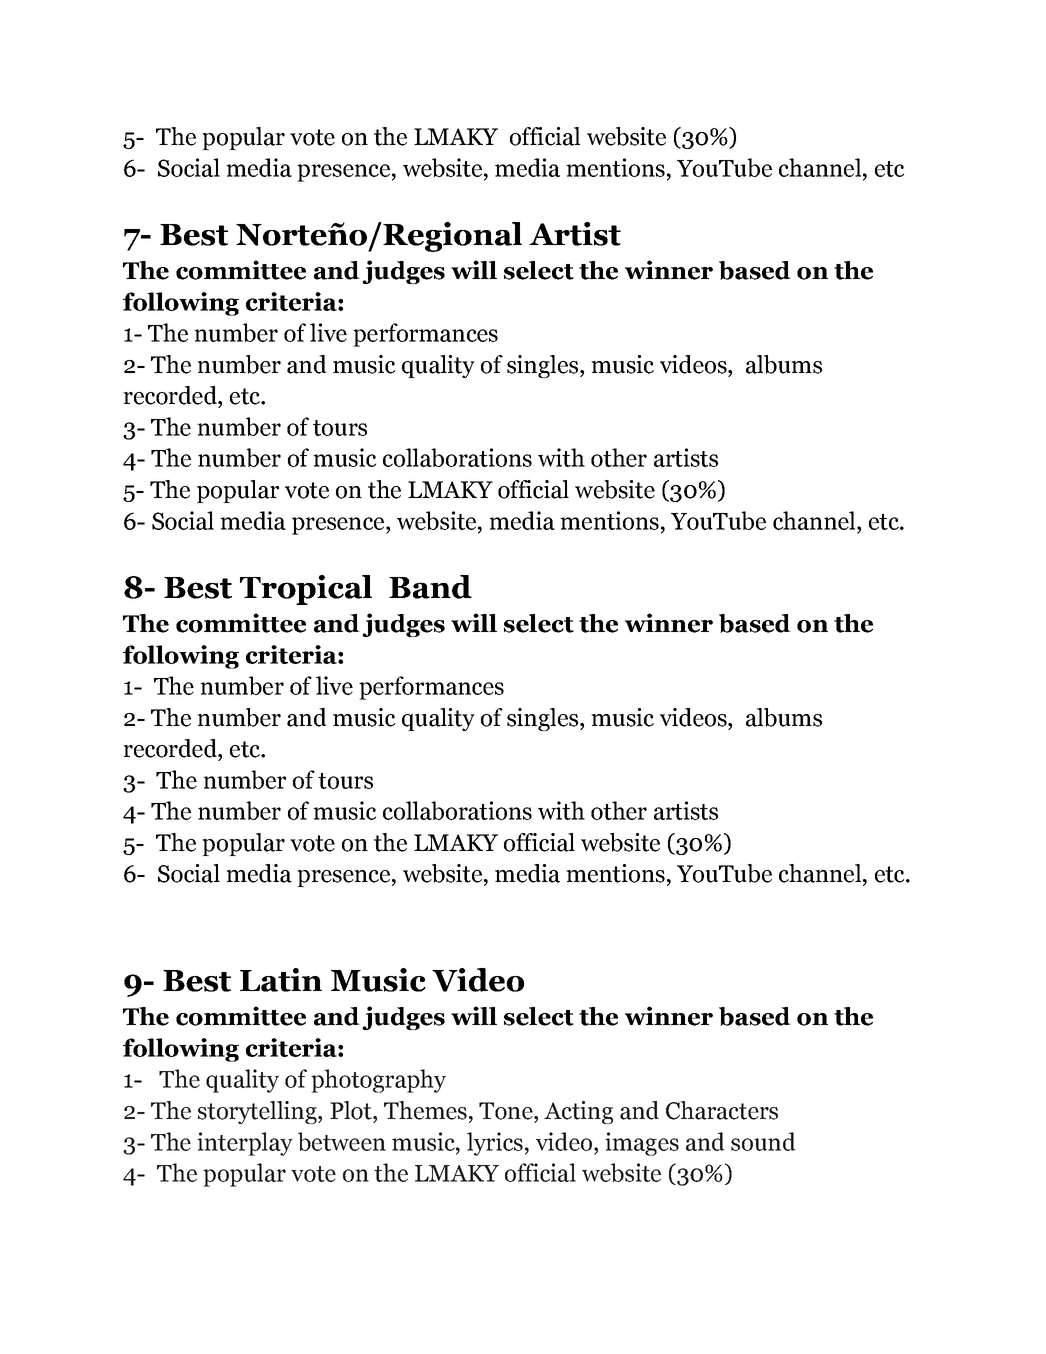 The height and width of the page is (1354, 1046). Describe the element at coordinates (507, 1111) in the page. I see `Tone` at that location.
